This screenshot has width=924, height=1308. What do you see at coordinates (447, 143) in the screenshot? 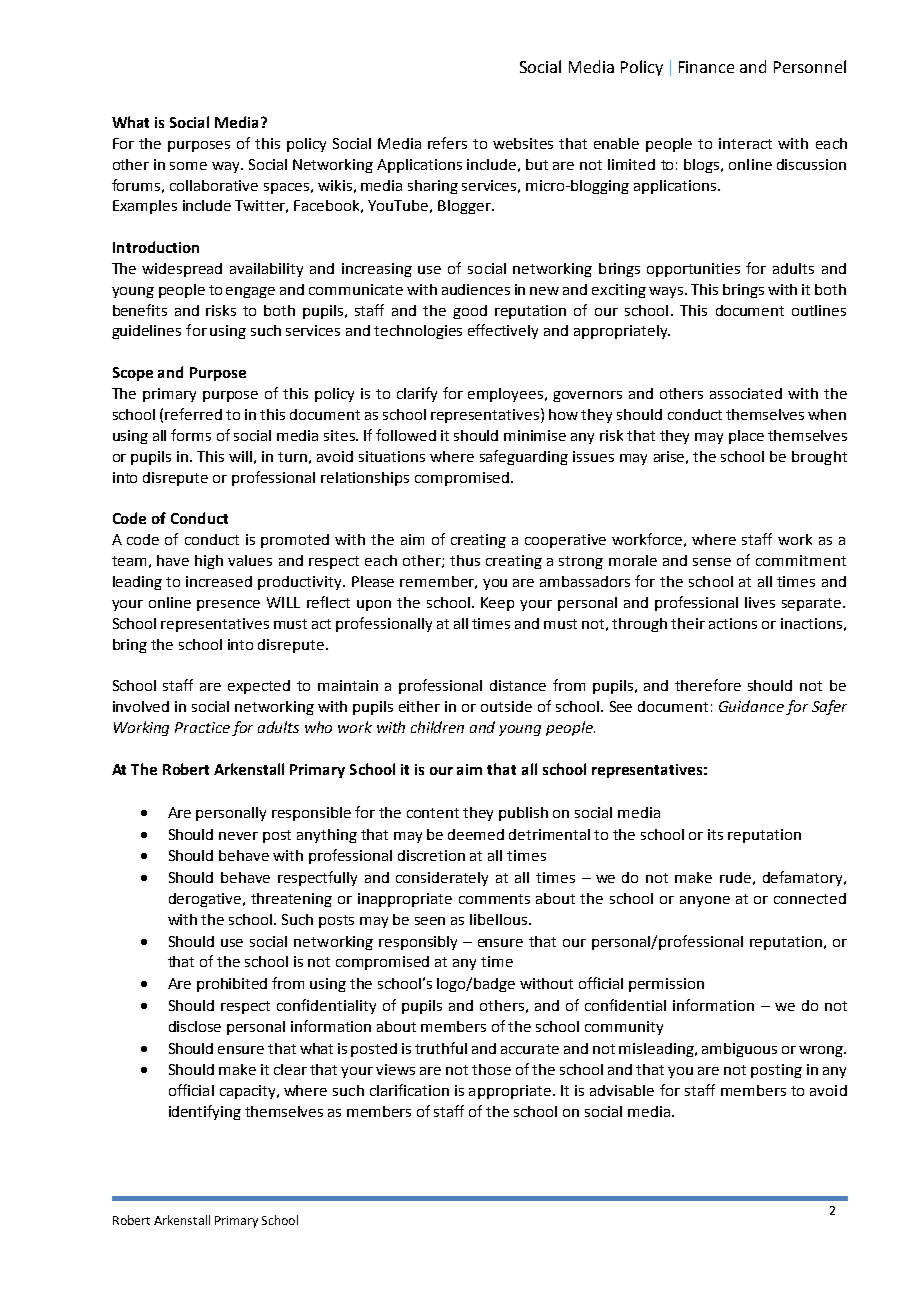
I see `refers` at bounding box center [447, 143].
